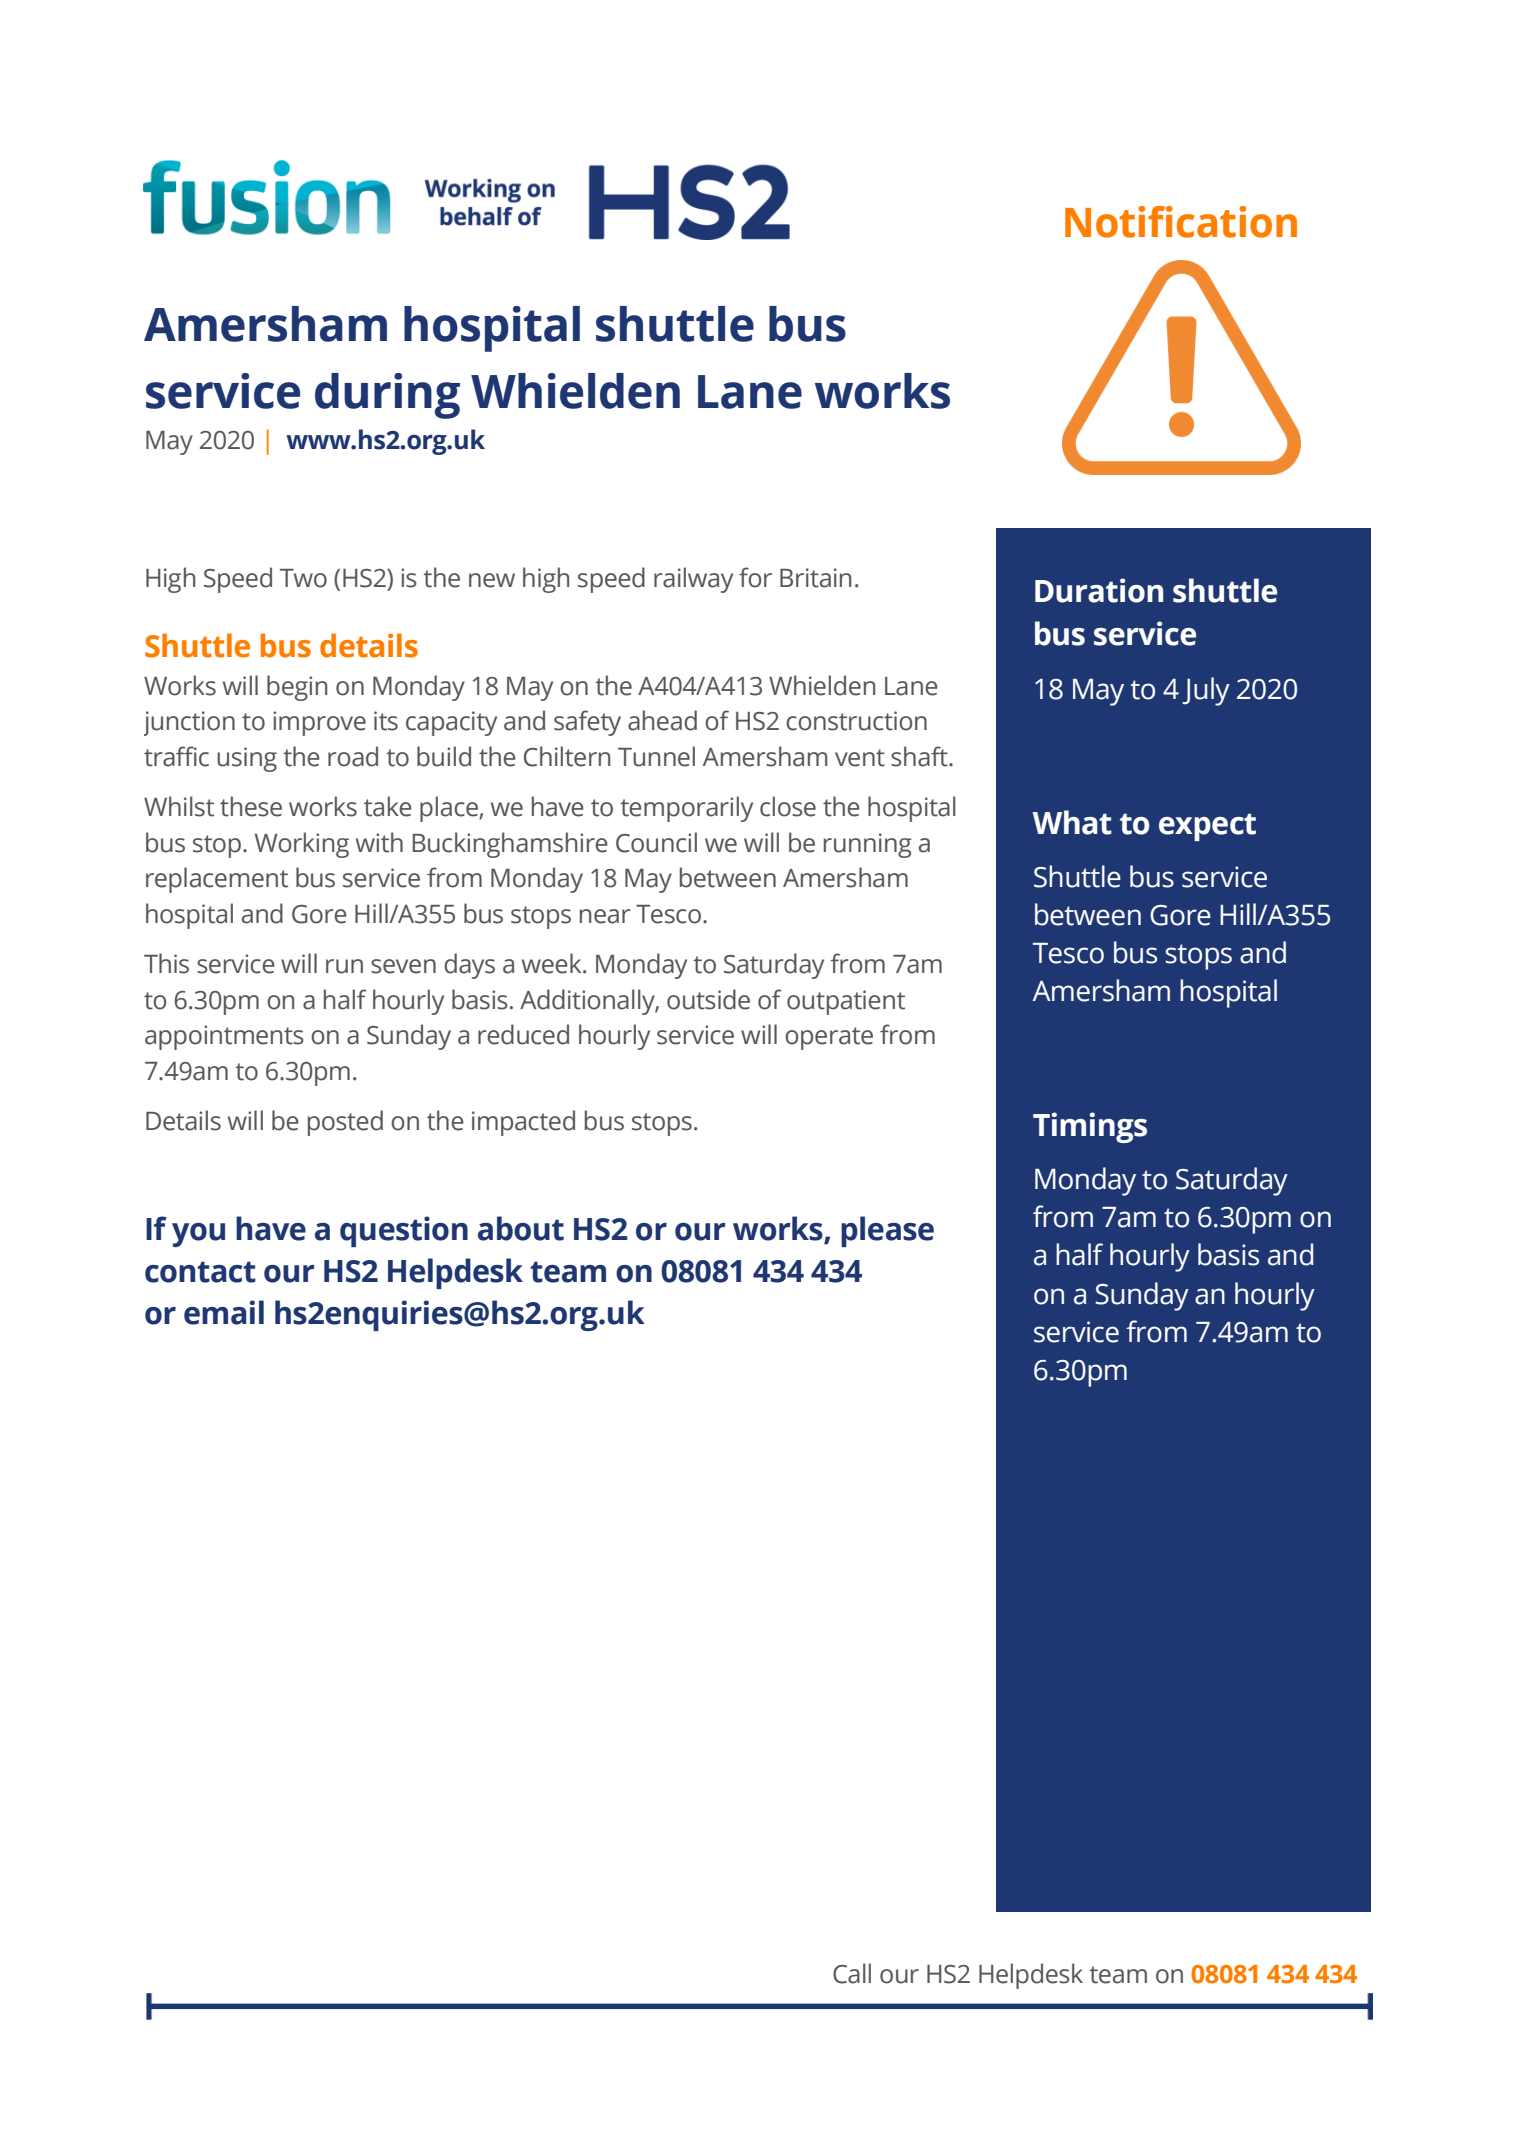 This screenshot has width=1515, height=2143. Describe the element at coordinates (662, 720) in the screenshot. I see `ahead` at that location.
